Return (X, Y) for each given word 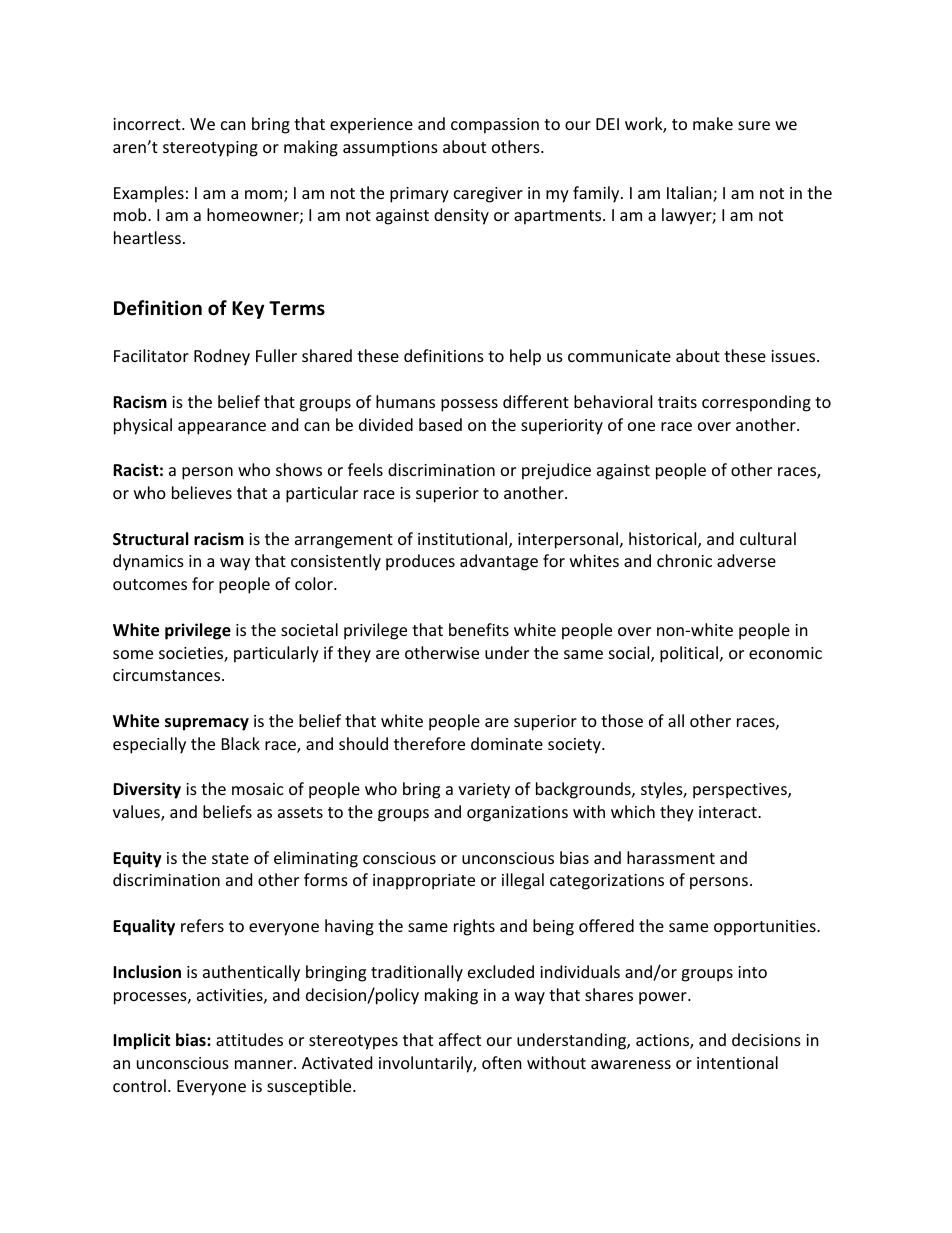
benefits (479, 629)
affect (460, 1039)
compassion (495, 126)
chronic (684, 560)
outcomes (150, 584)
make (713, 123)
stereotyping (210, 149)
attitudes (249, 1039)
